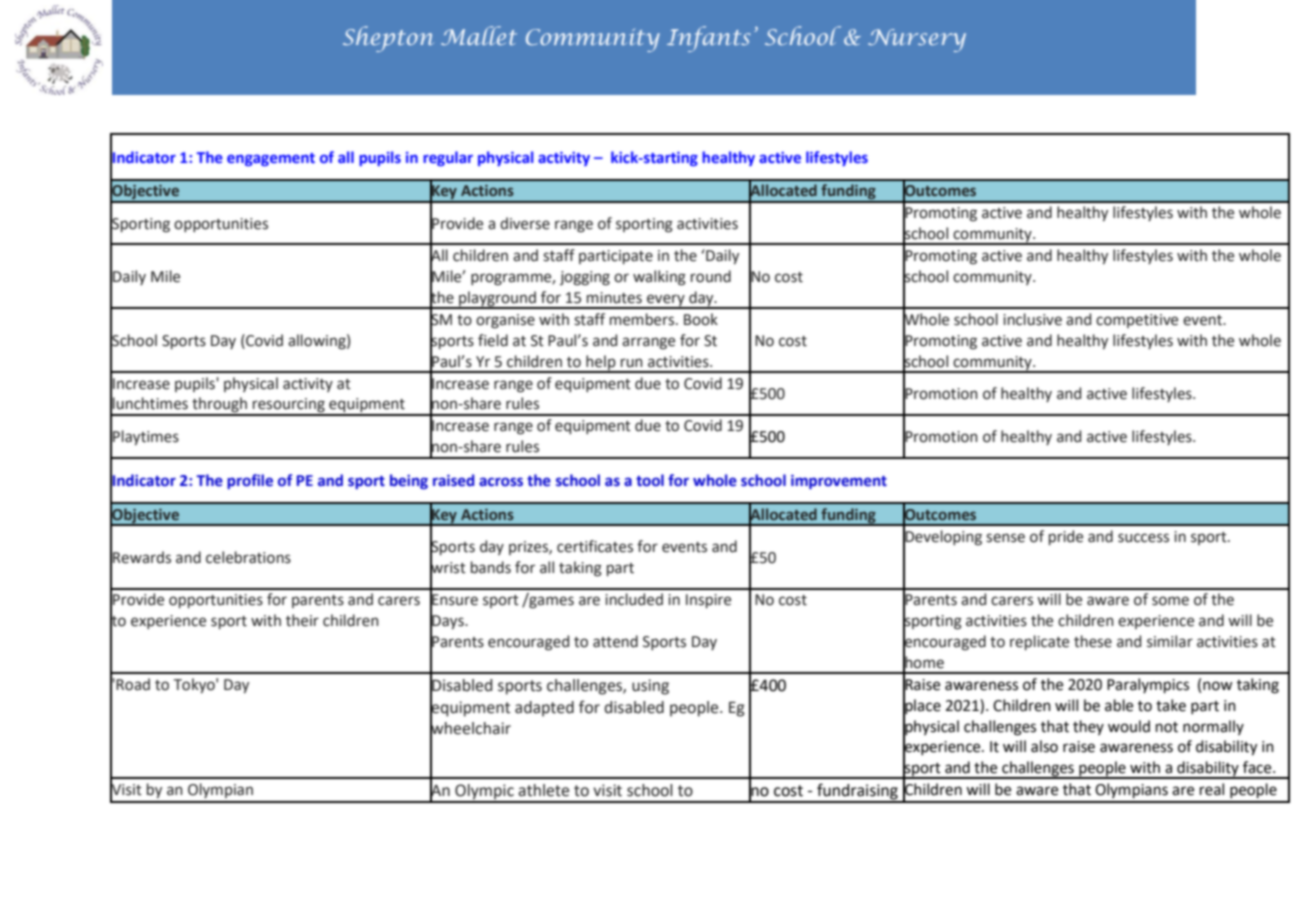 The width and height of the screenshot is (1308, 924). What do you see at coordinates (289, 406) in the screenshot?
I see `resourcing` at bounding box center [289, 406].
